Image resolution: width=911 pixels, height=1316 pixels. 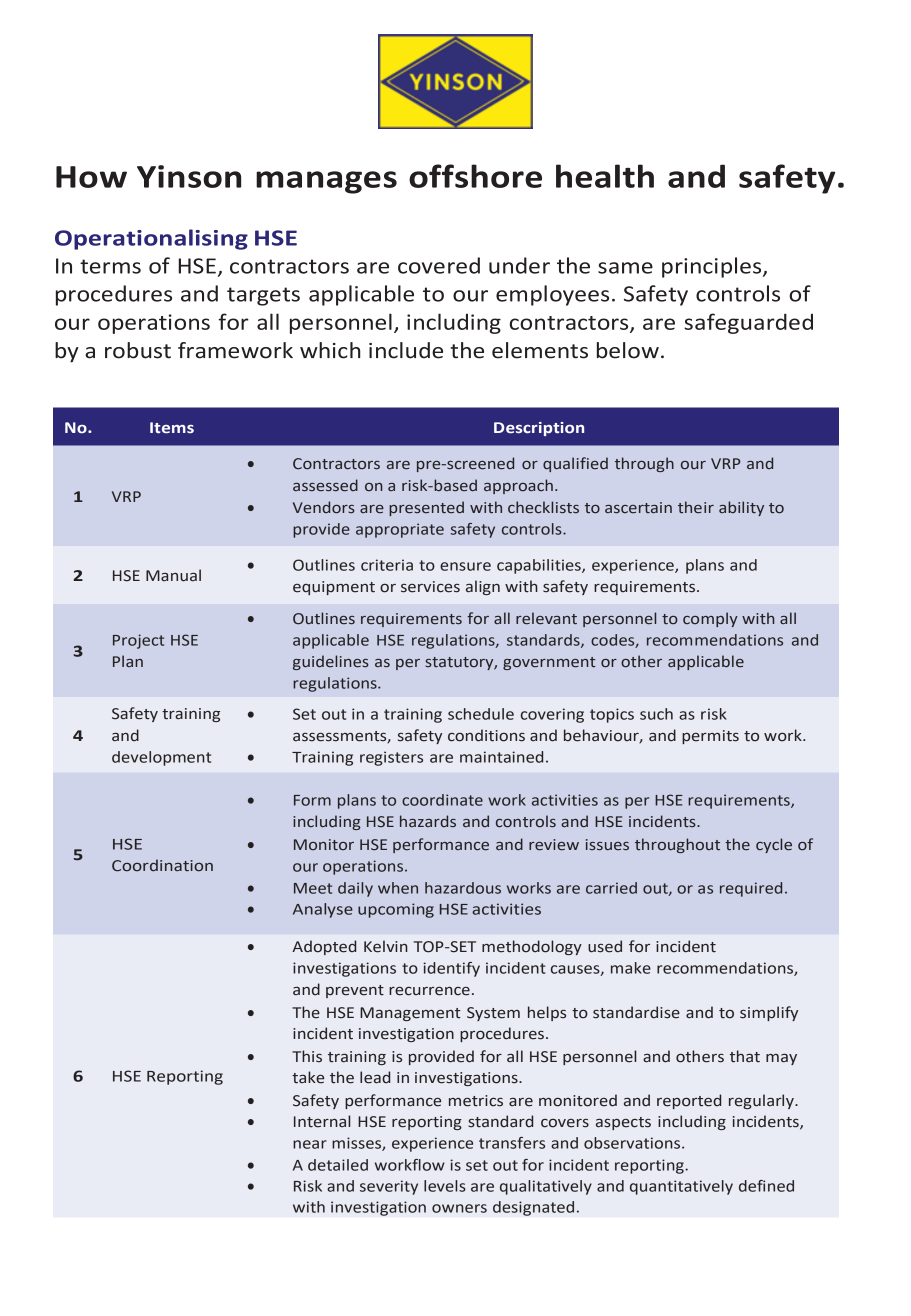 I want to click on principles, so click(x=713, y=267).
